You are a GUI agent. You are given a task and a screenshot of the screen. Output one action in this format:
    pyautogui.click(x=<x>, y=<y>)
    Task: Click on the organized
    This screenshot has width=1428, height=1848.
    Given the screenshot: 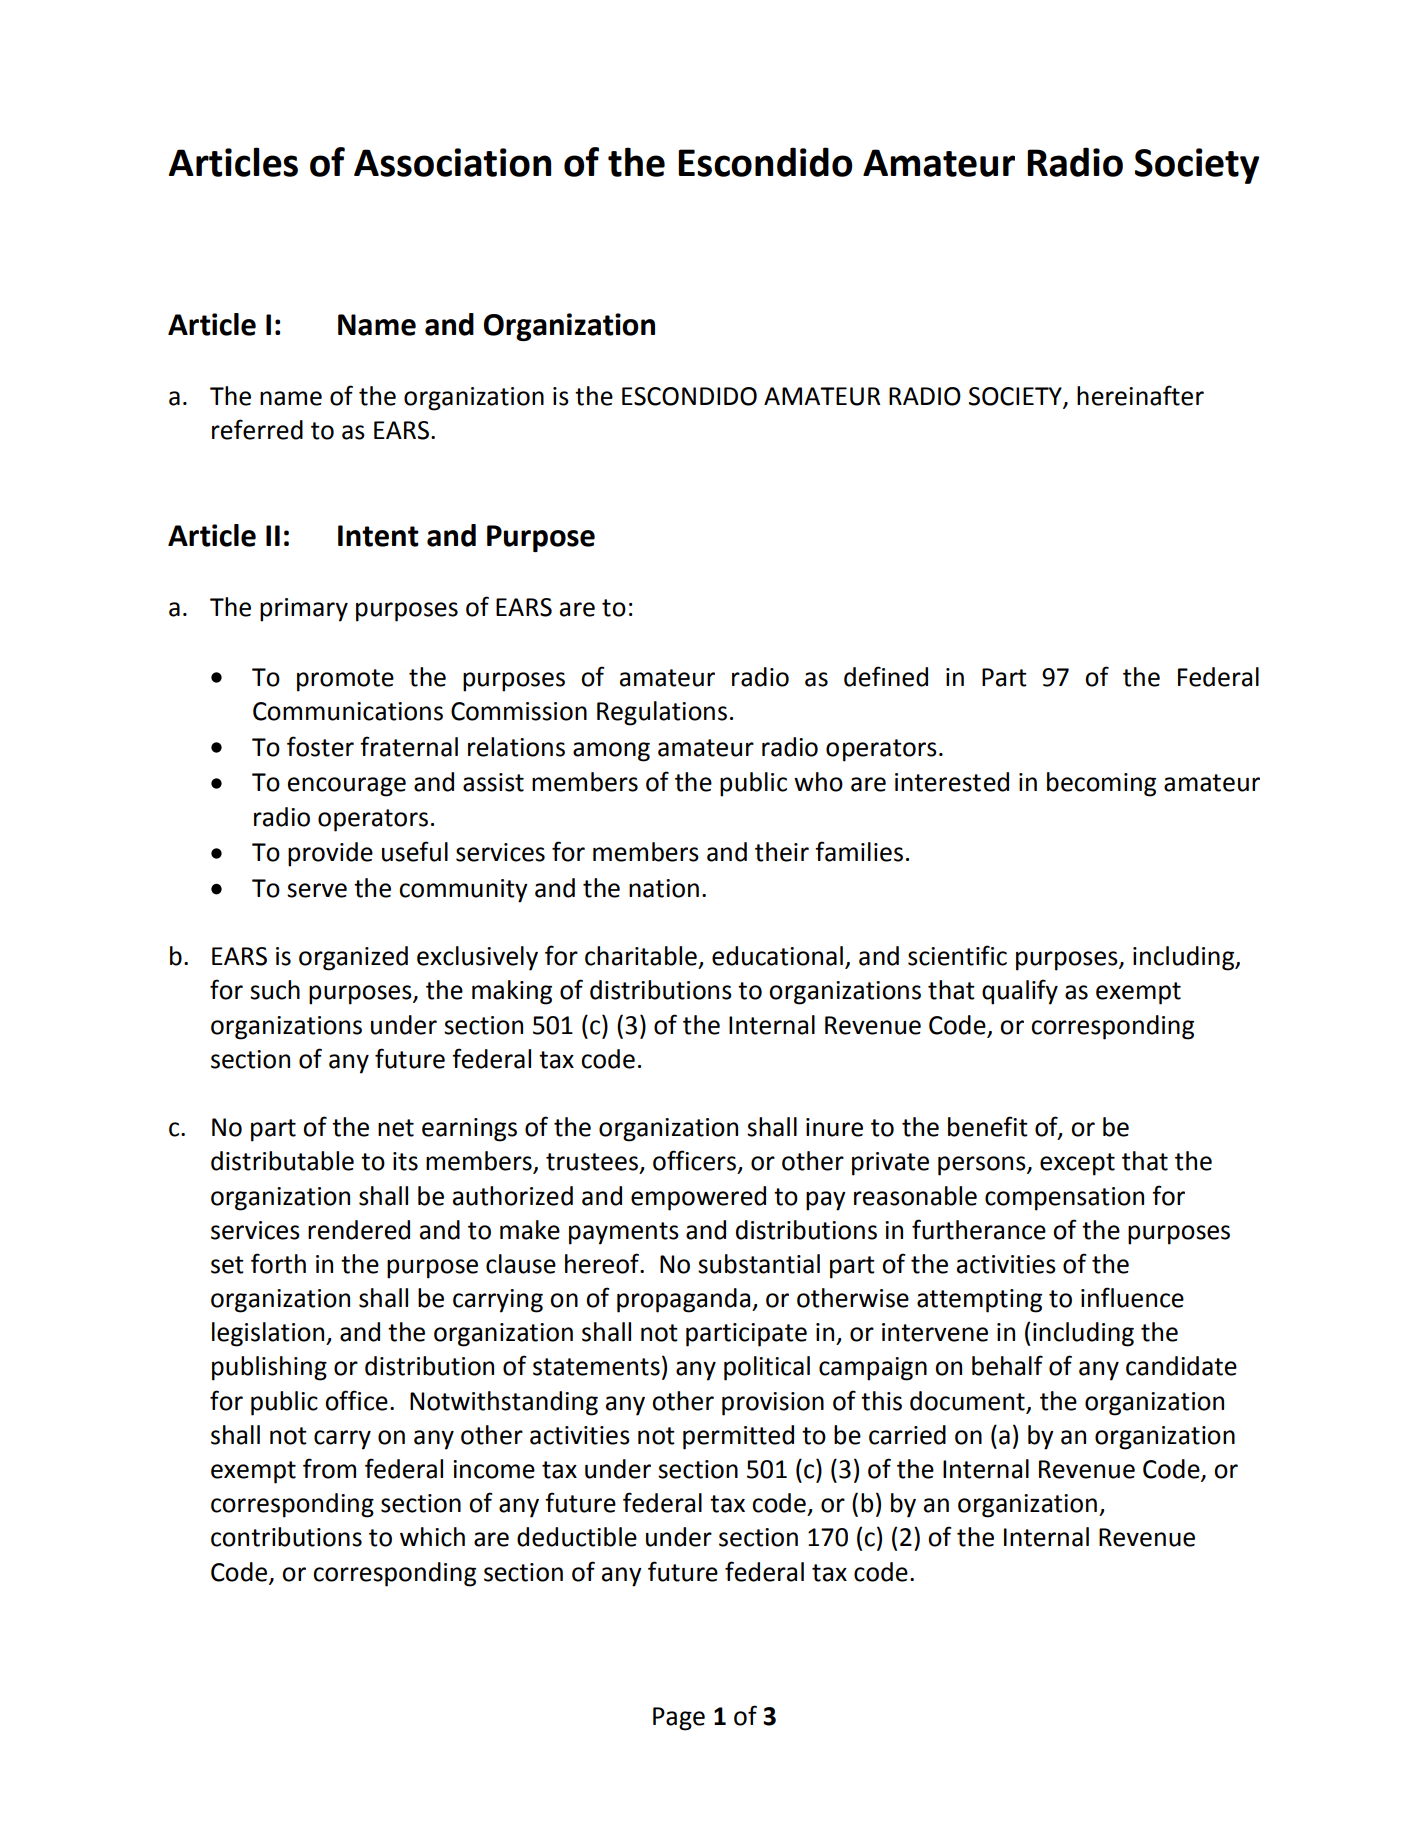 What is the action you would take?
    pyautogui.click(x=353, y=958)
